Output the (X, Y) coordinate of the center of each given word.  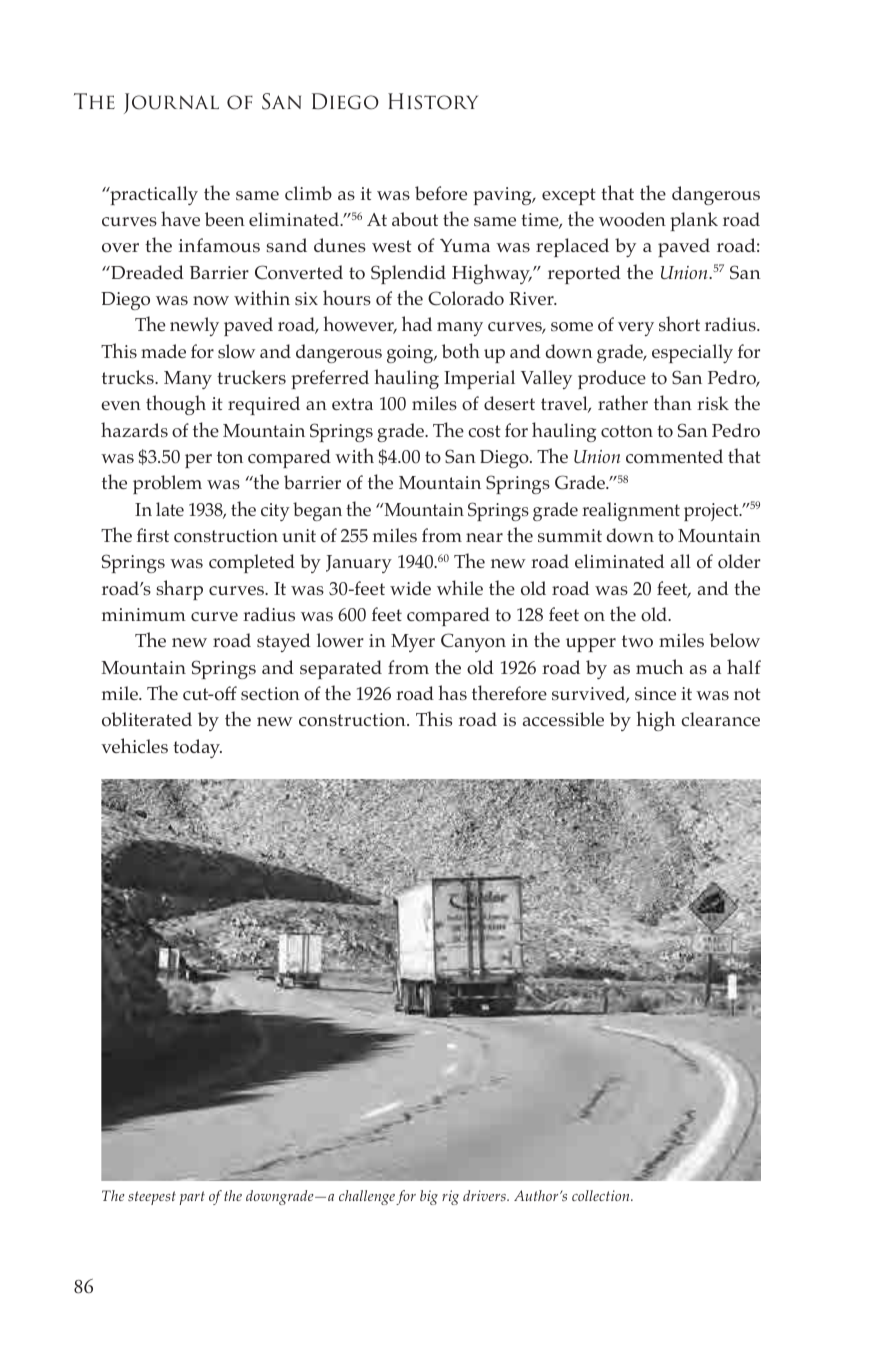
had (417, 323)
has (452, 693)
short (679, 324)
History (433, 101)
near (484, 537)
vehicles (134, 745)
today (197, 748)
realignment (631, 511)
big (429, 1197)
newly (194, 326)
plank (694, 221)
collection (602, 1195)
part (192, 1198)
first (153, 535)
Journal (171, 103)
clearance (720, 719)
